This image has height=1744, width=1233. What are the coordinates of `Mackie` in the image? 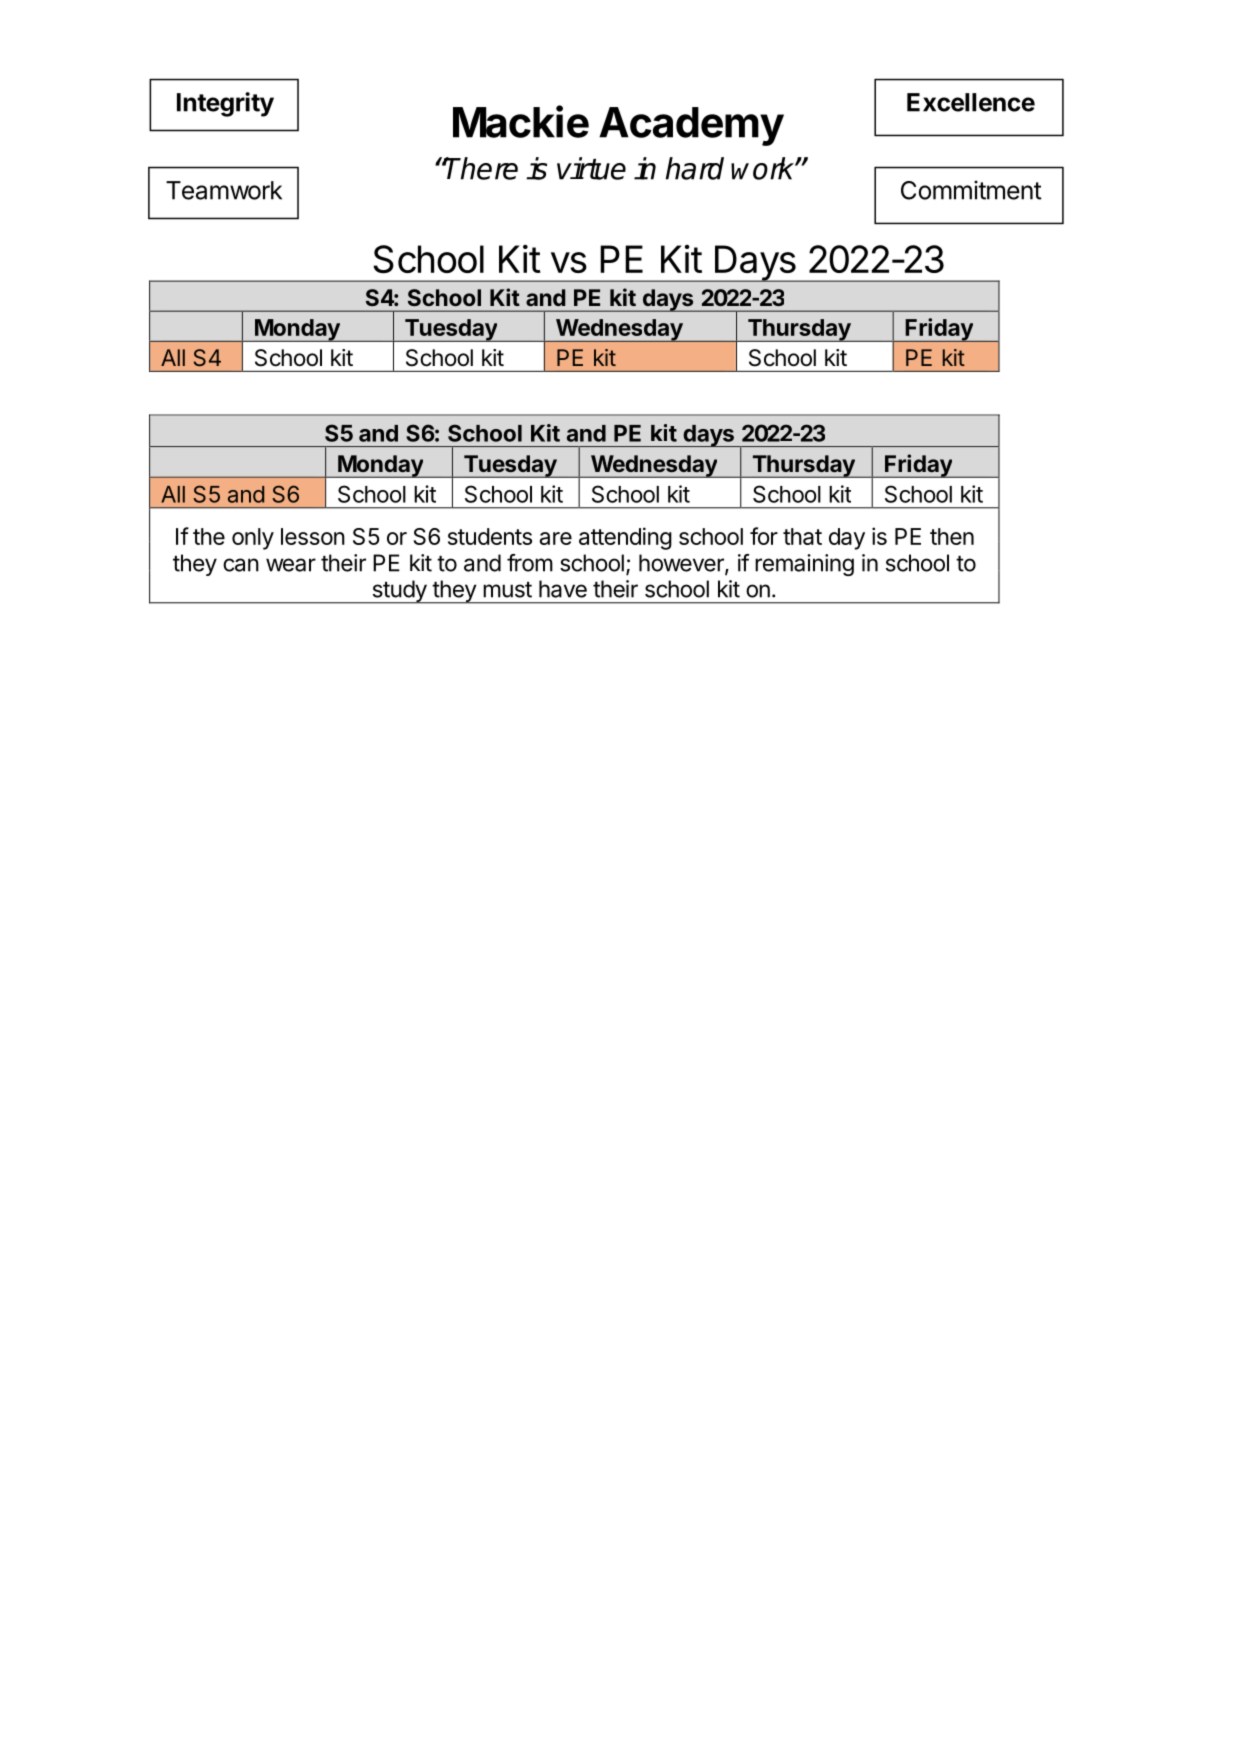 It's located at (521, 121).
